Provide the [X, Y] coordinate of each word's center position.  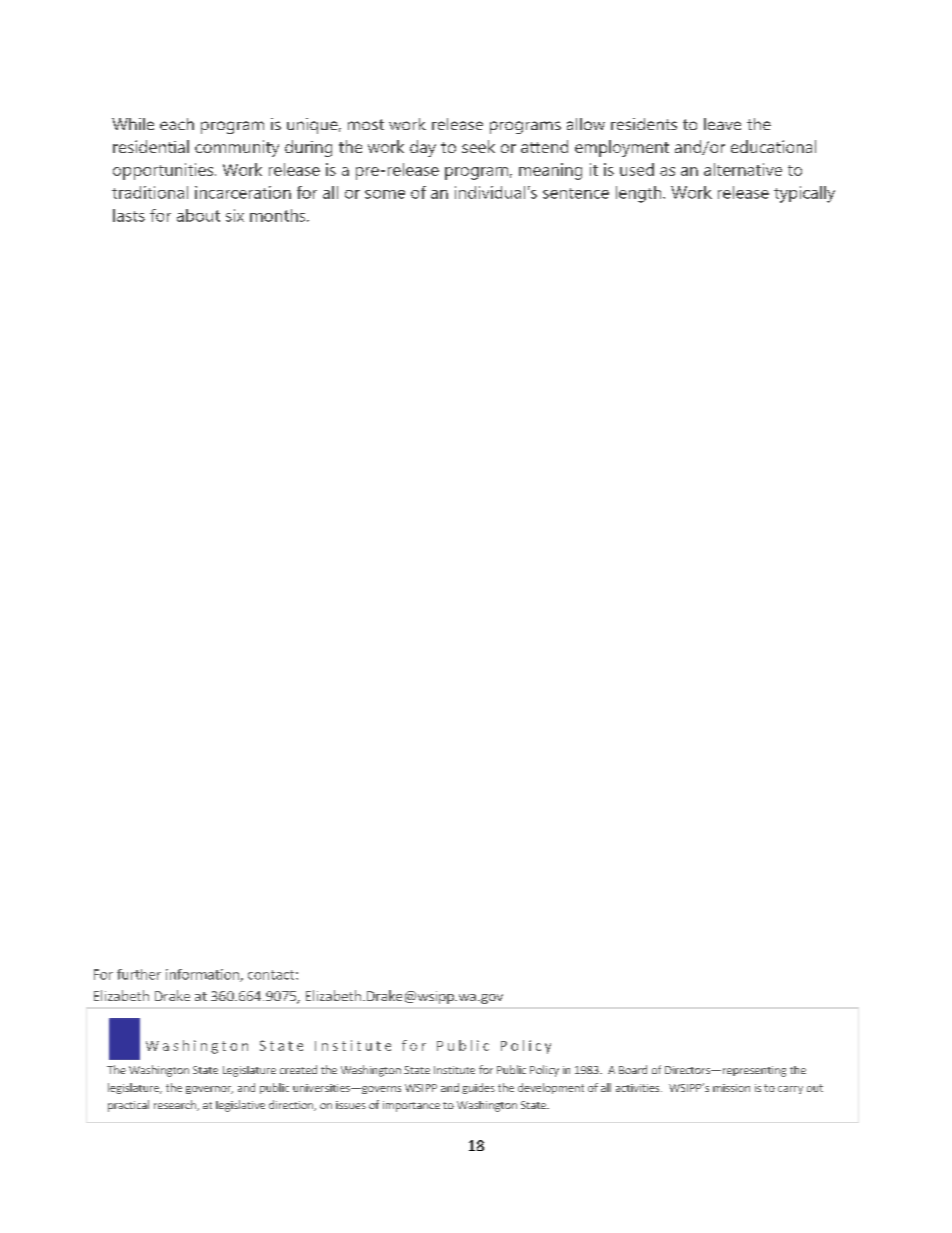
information [203, 975]
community [237, 148]
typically [804, 194]
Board [633, 1069]
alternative [743, 169]
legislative [240, 1106]
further [139, 974]
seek [478, 146]
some [385, 194]
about [198, 215]
